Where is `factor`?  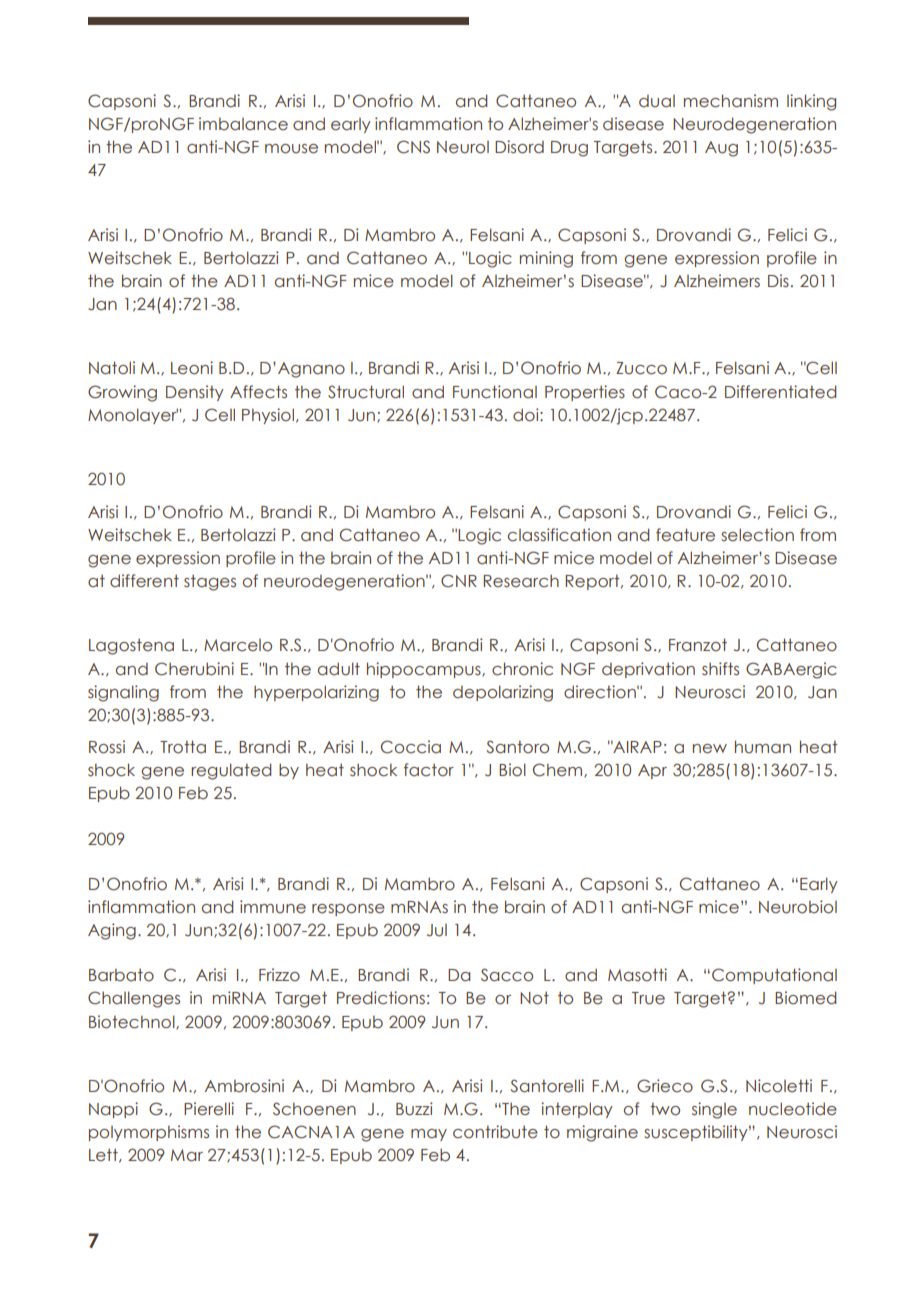
factor is located at coordinates (429, 770).
